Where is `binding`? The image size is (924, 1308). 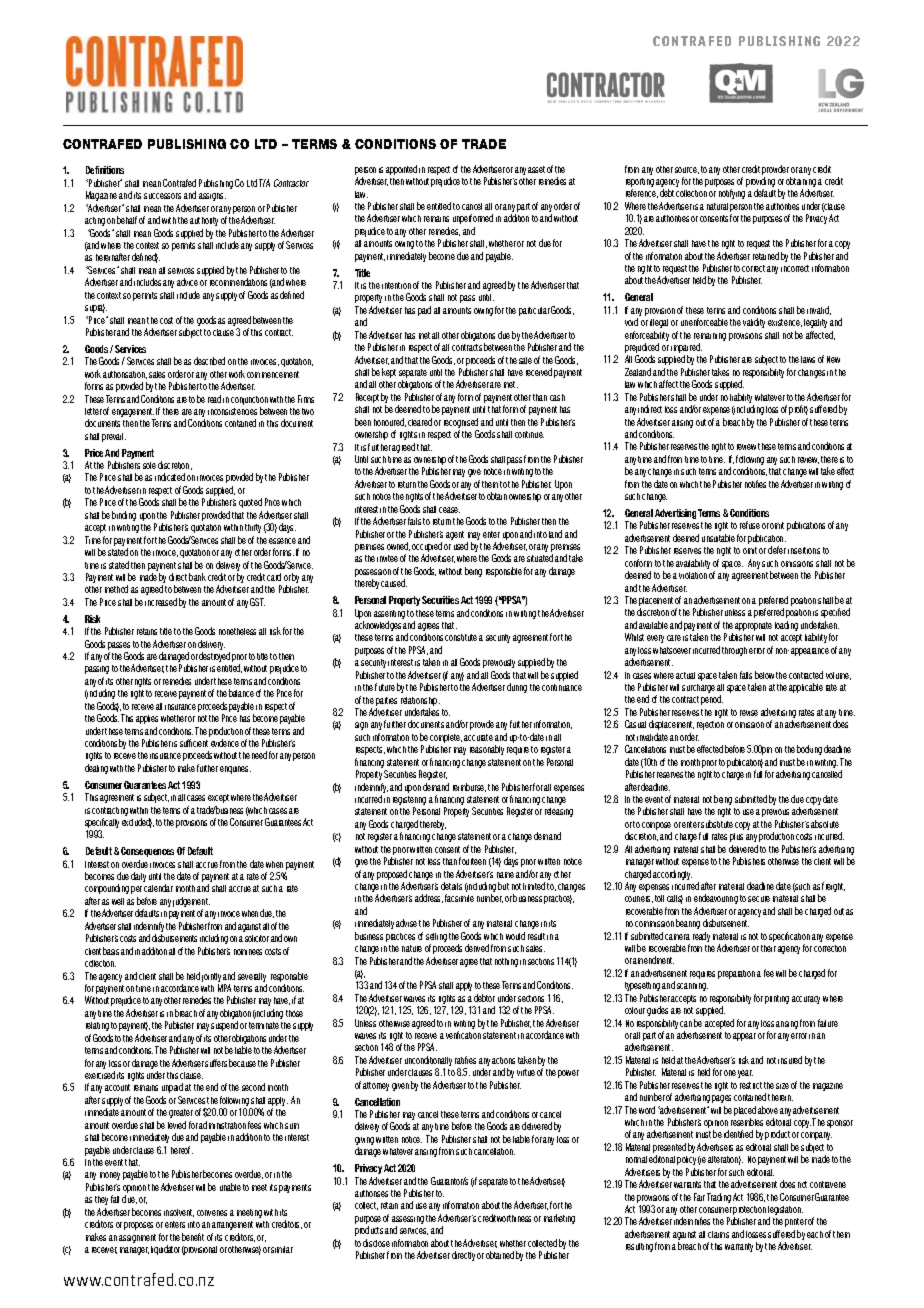
binding is located at coordinates (124, 516).
